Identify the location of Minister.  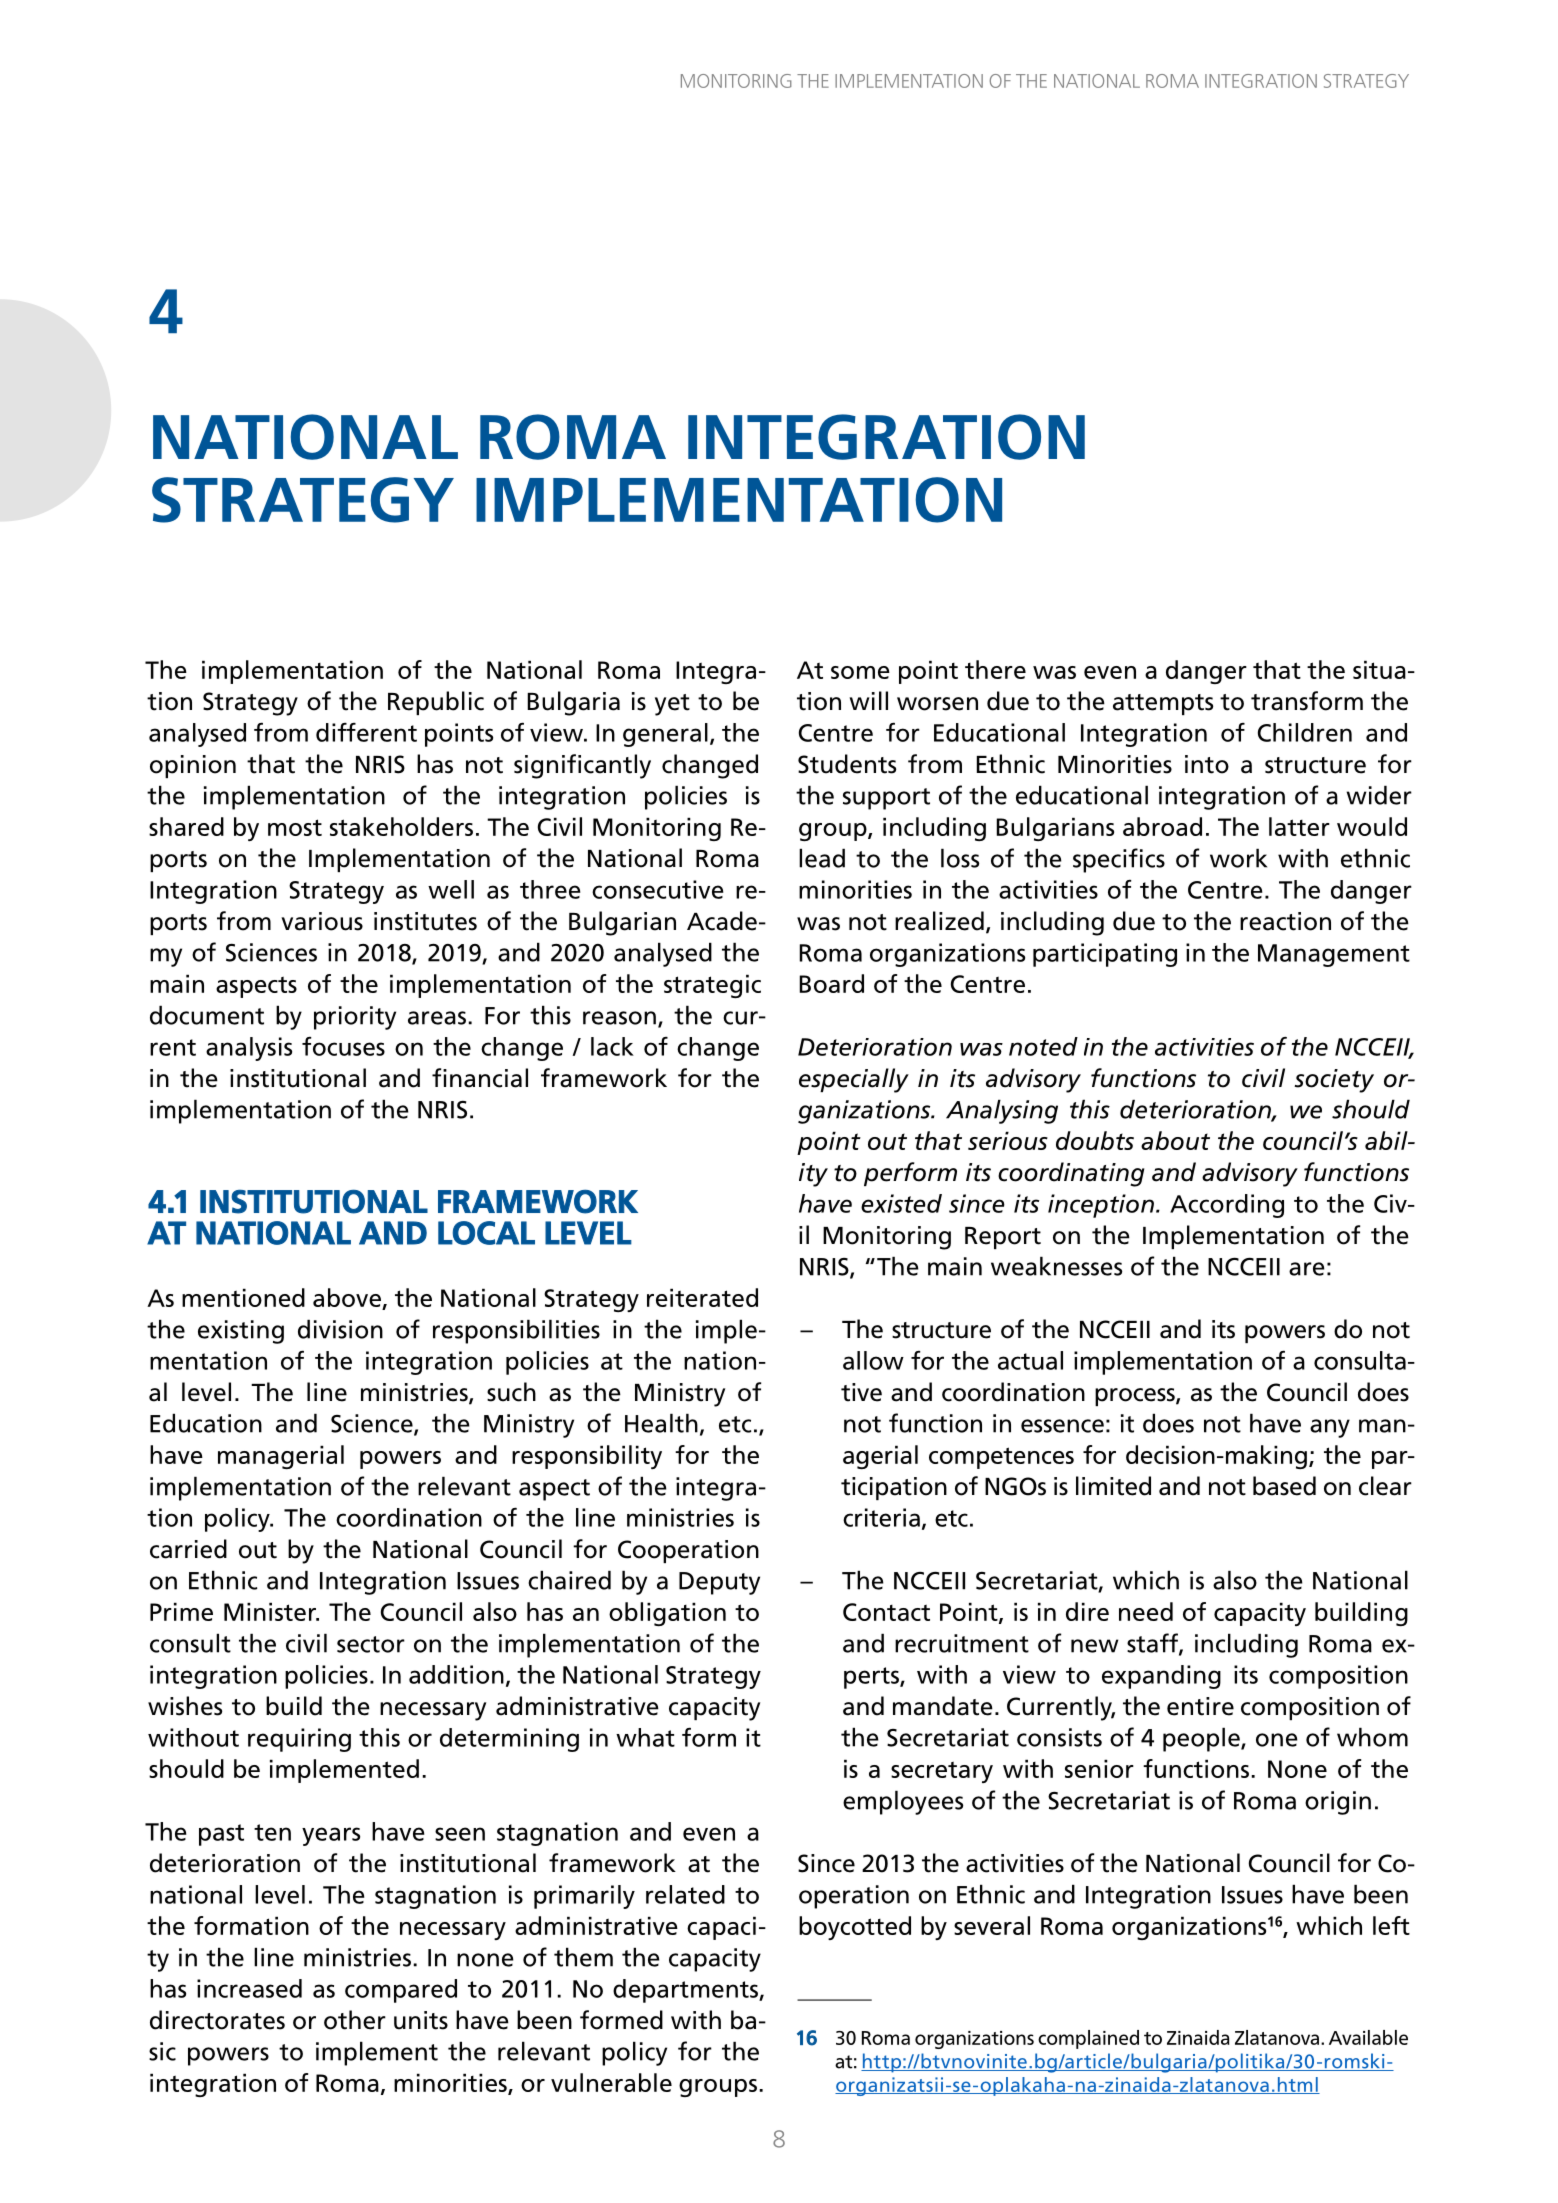
(271, 1611).
